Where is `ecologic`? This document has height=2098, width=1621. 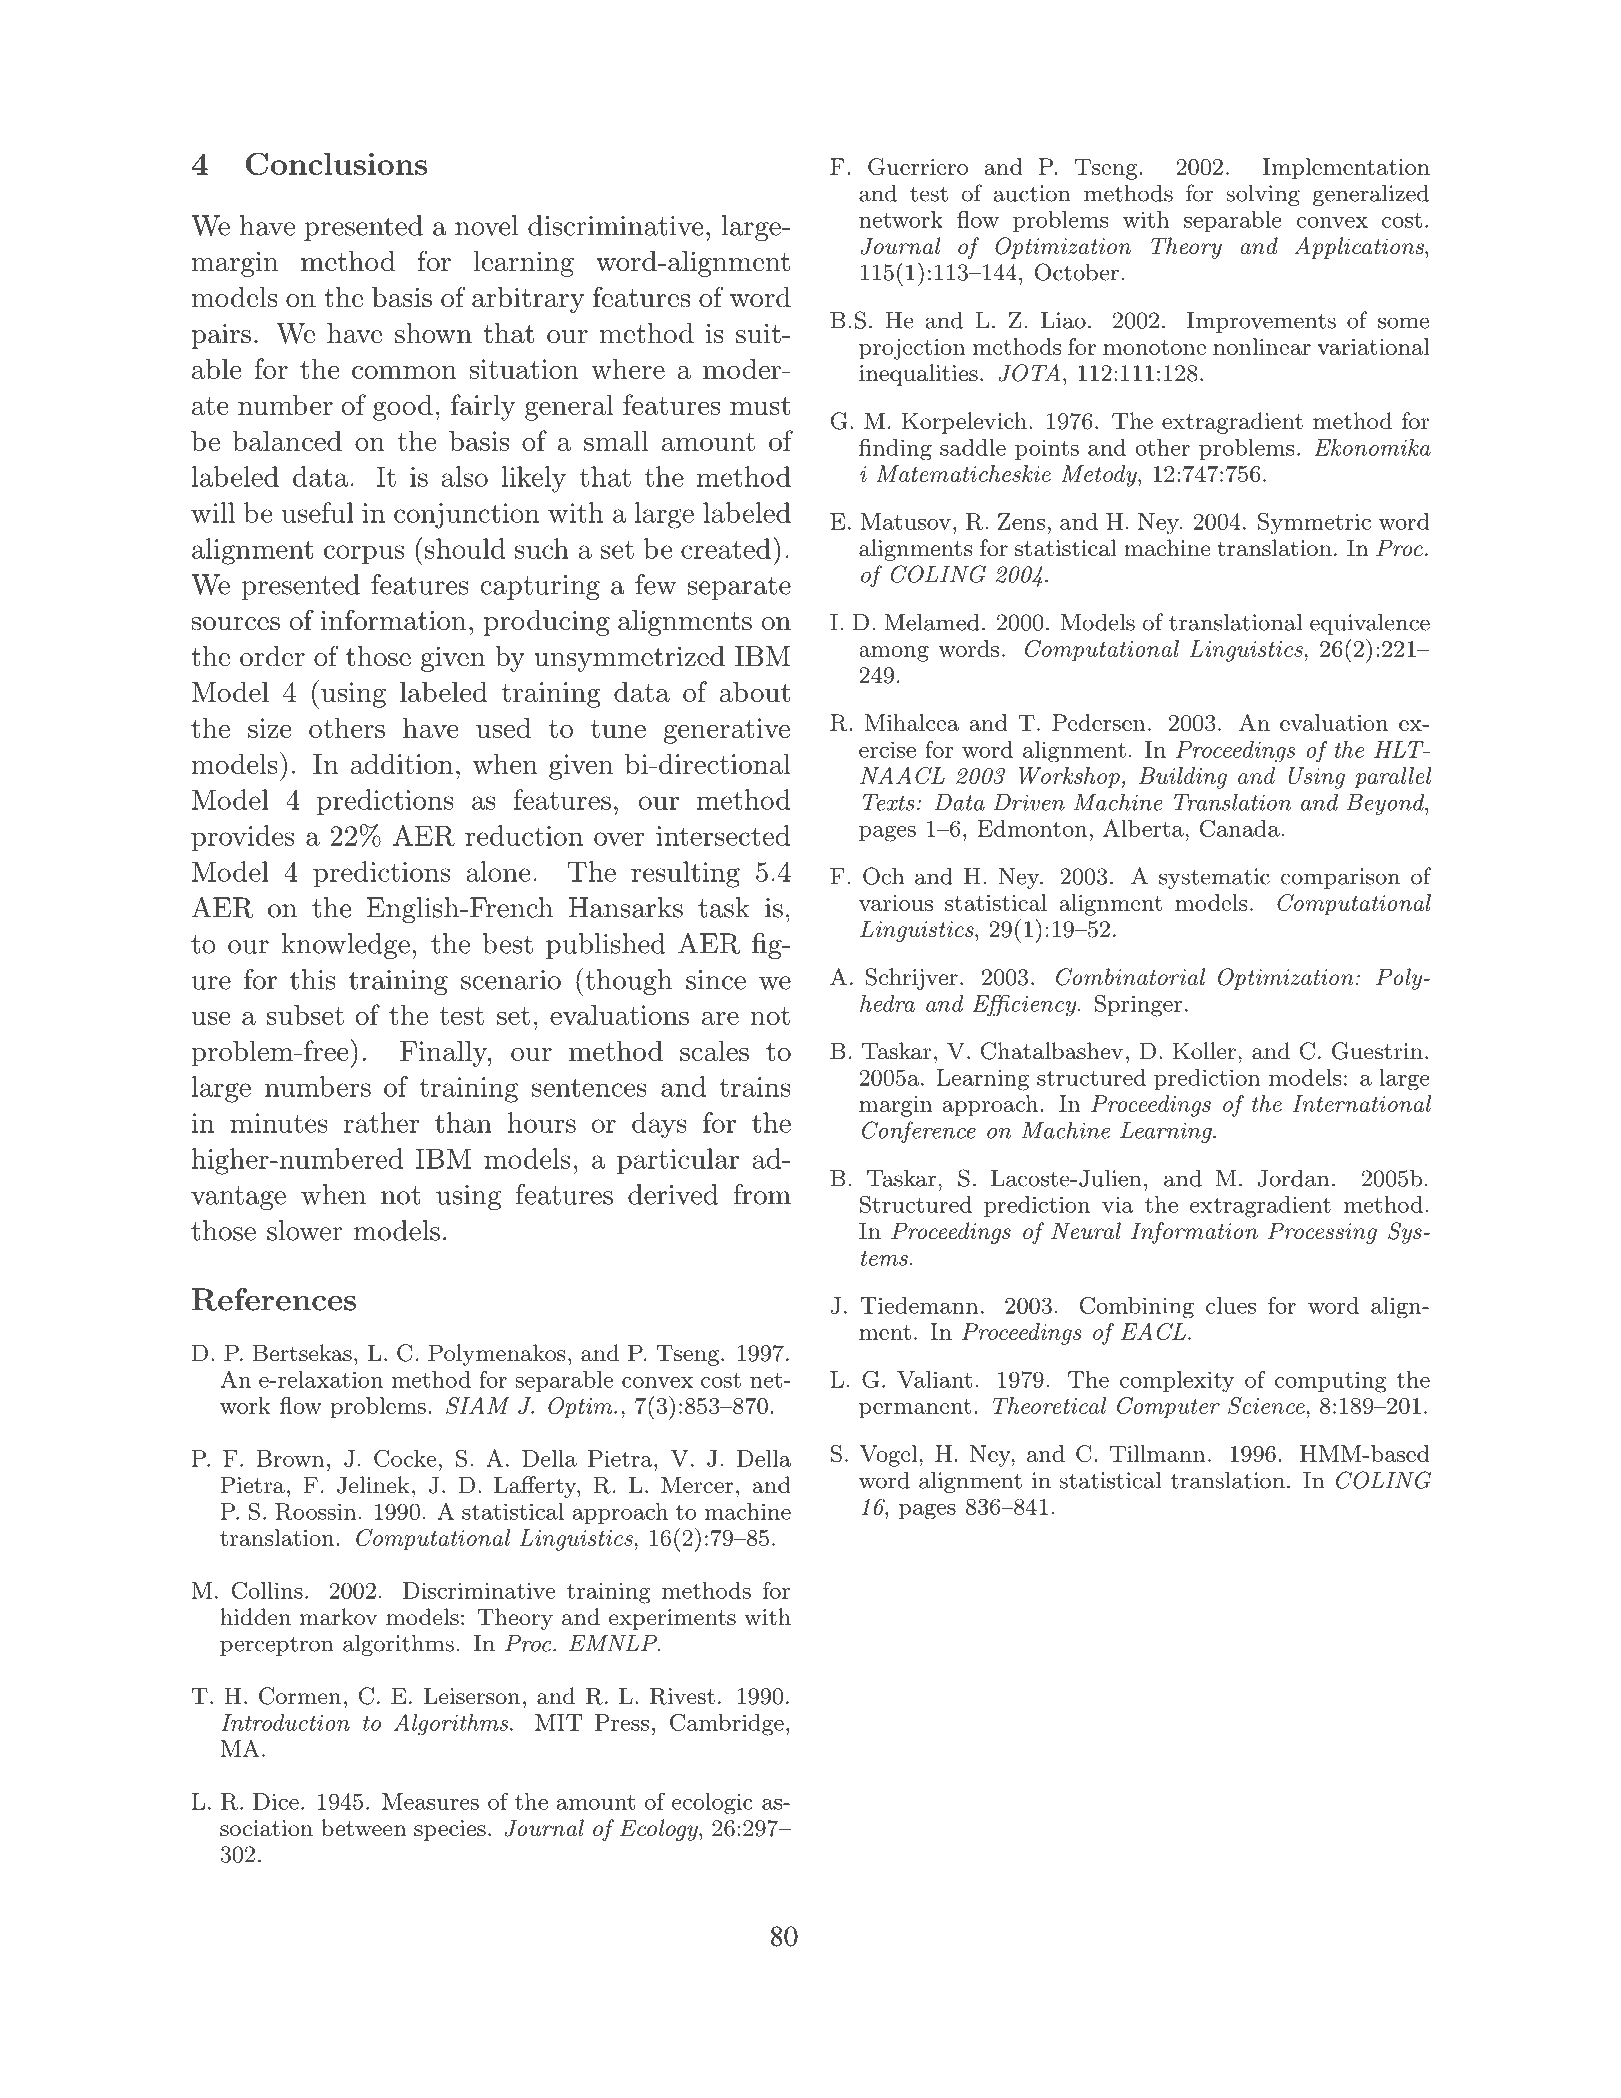 ecologic is located at coordinates (712, 1804).
